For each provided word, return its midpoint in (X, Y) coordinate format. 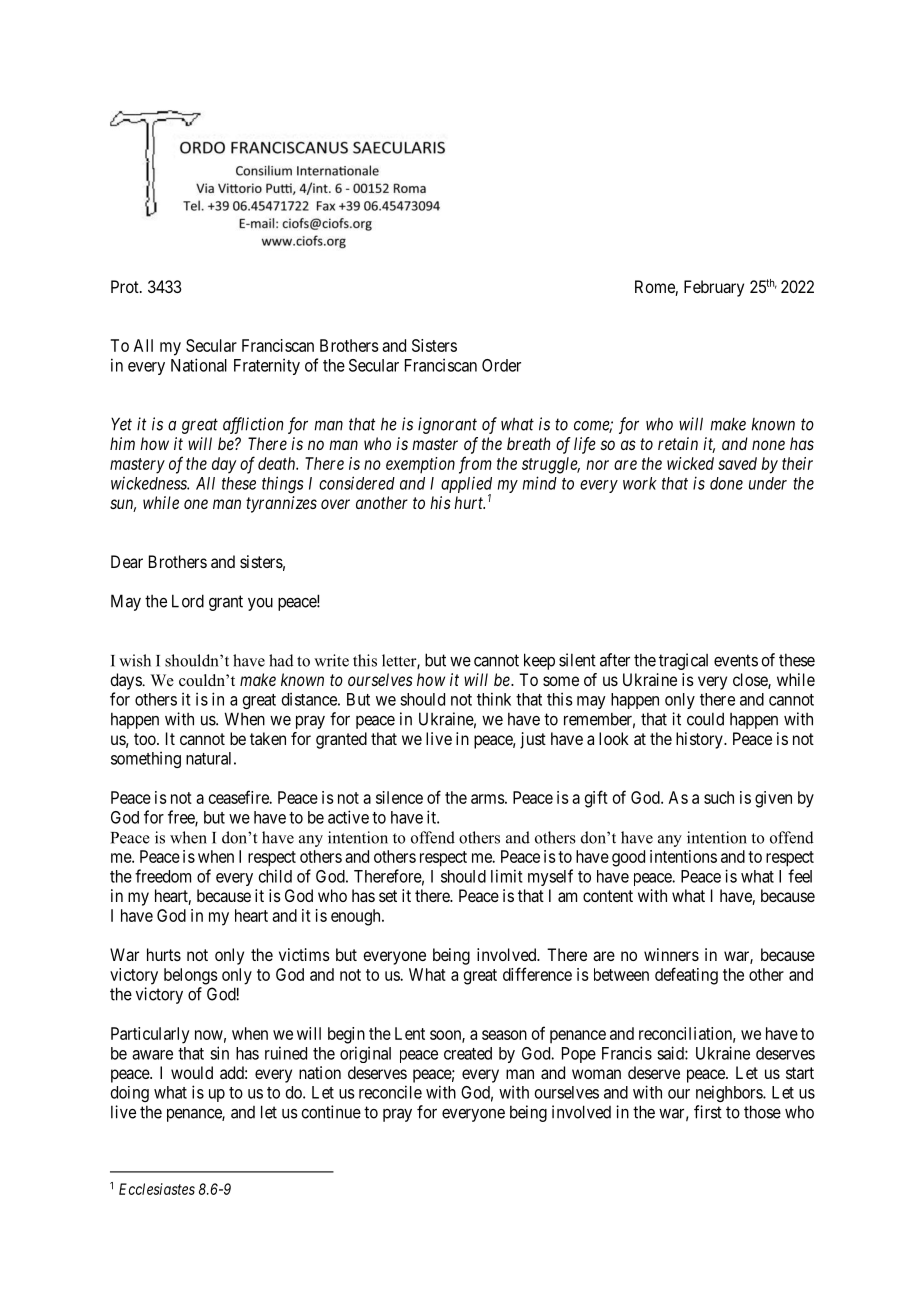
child (275, 876)
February (714, 288)
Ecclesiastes (157, 1189)
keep (539, 661)
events (736, 660)
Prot (126, 286)
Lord (188, 601)
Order (501, 365)
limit (507, 876)
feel (800, 876)
